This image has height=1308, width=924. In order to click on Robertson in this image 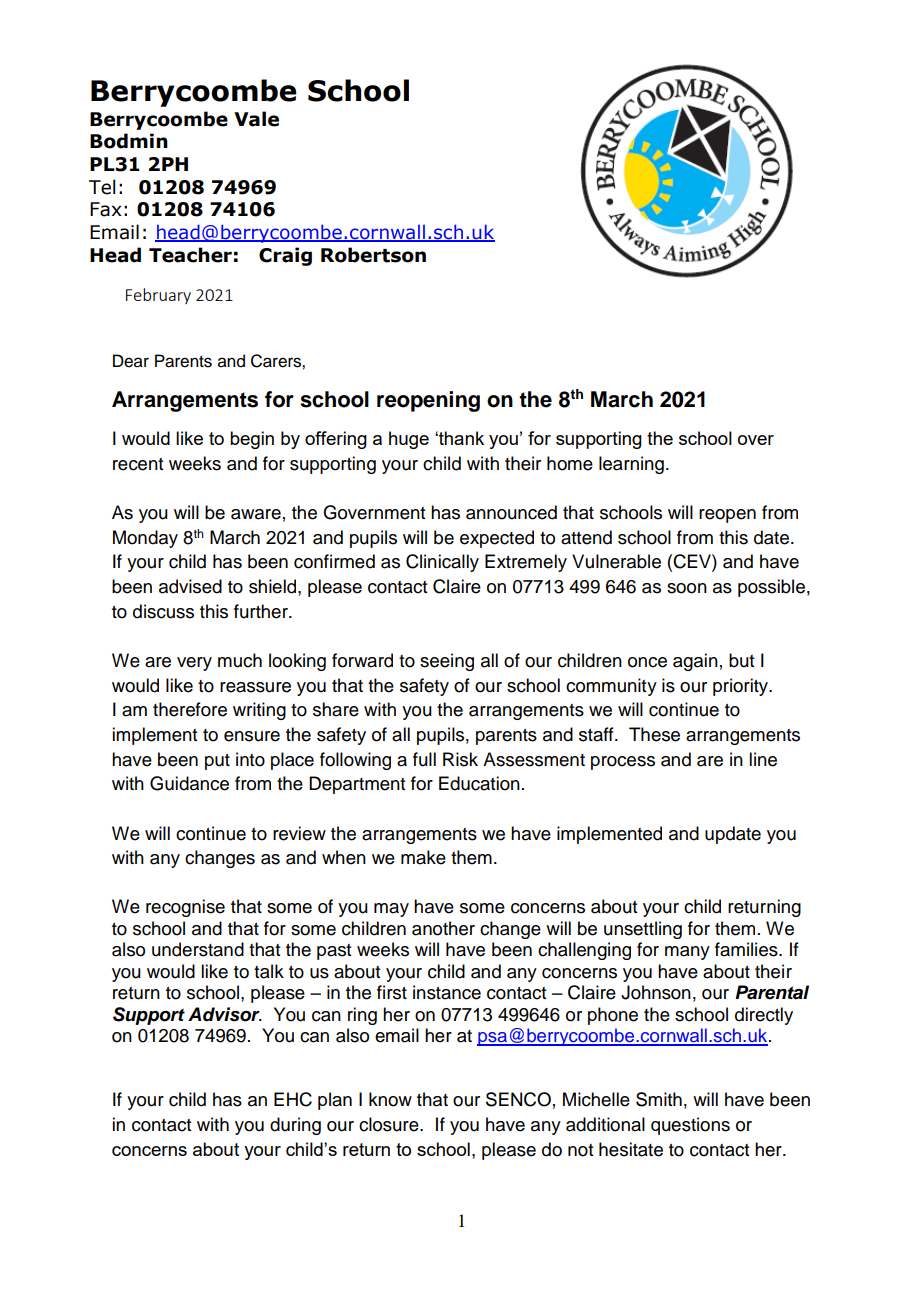, I will do `click(373, 255)`.
